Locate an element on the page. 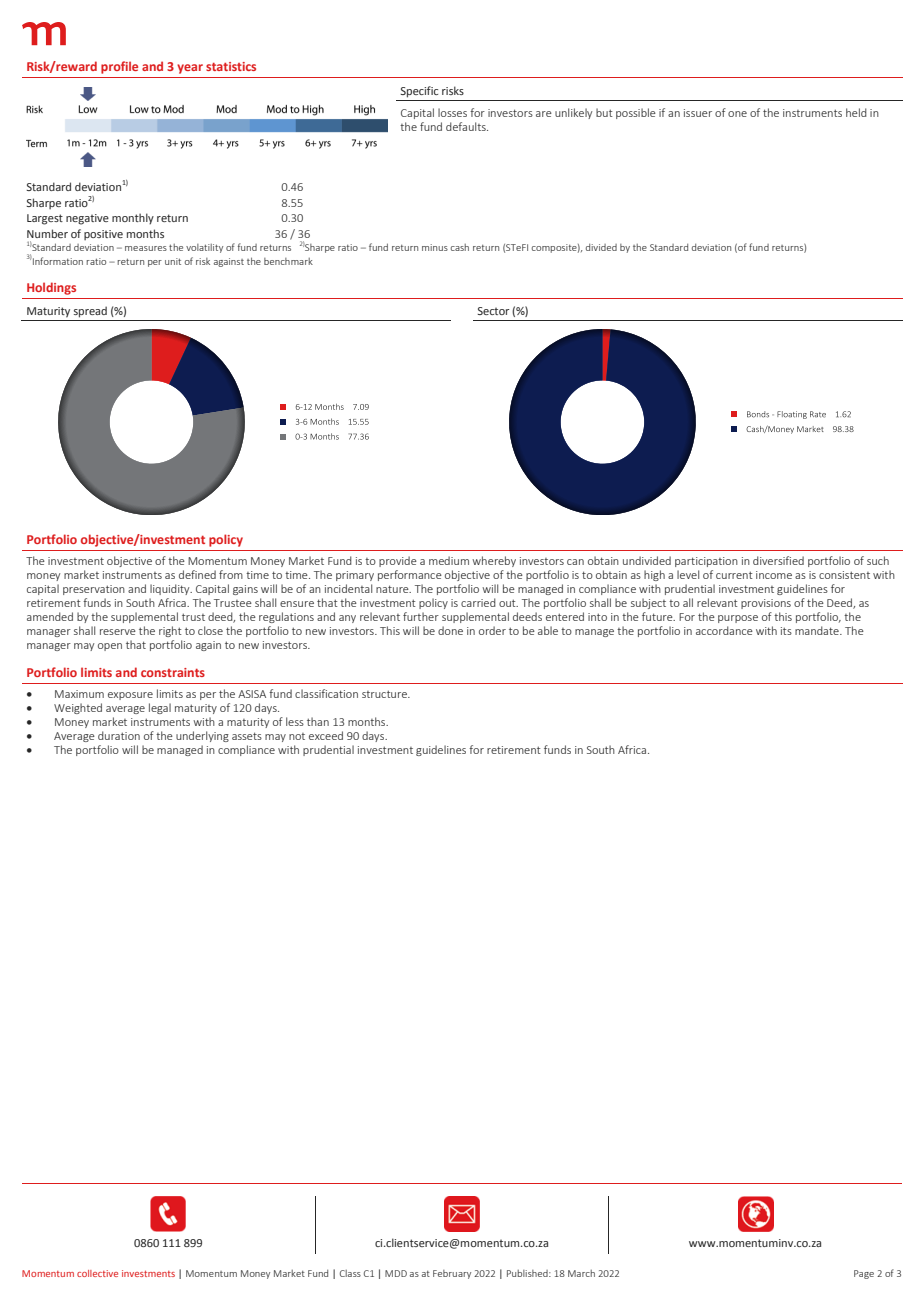 The width and height of the image is (924, 1308). held is located at coordinates (856, 112).
